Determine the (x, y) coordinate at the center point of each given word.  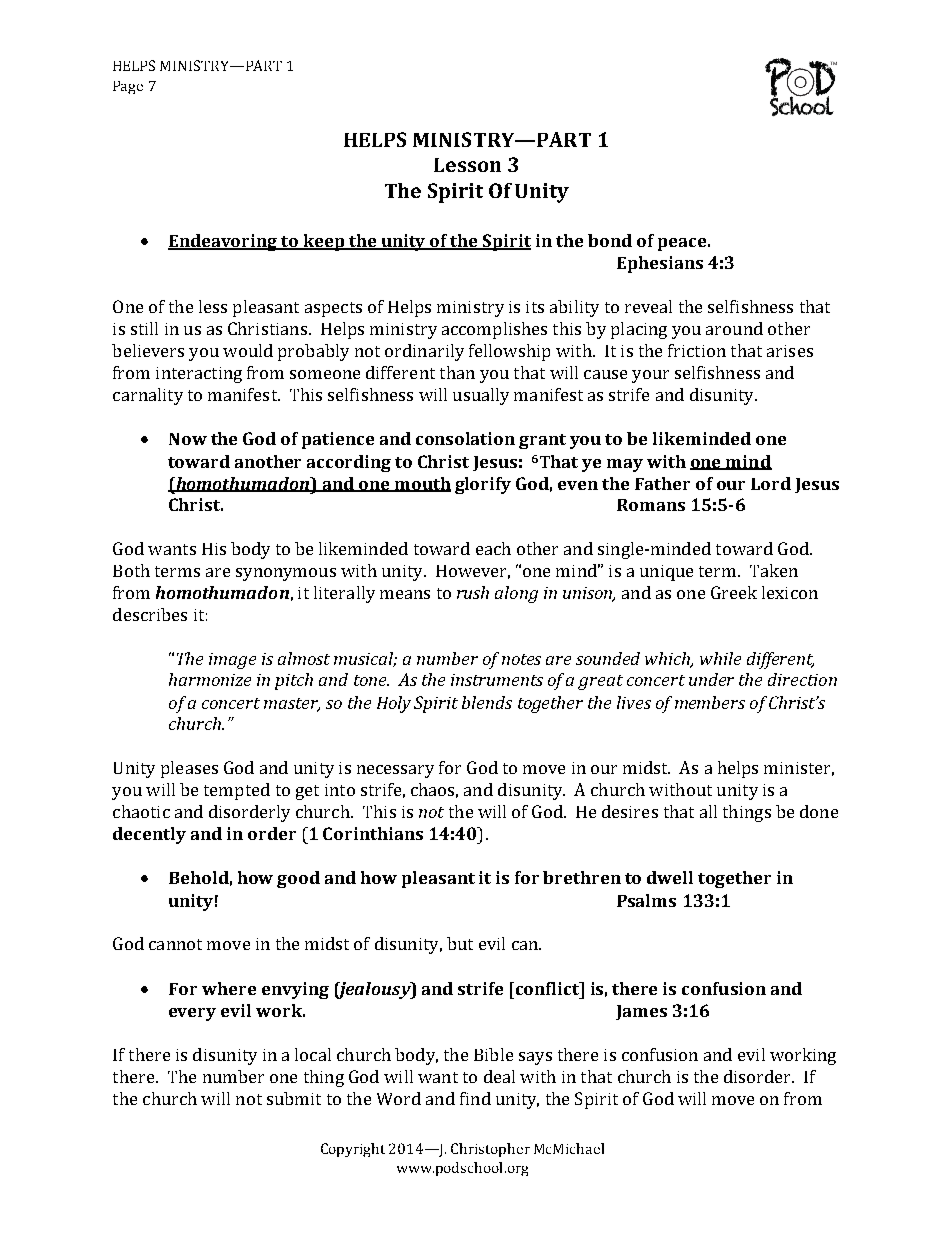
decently (149, 835)
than (457, 372)
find (475, 1098)
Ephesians (660, 264)
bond (610, 240)
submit (294, 1098)
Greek (734, 592)
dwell (670, 877)
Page (128, 87)
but (460, 943)
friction (697, 350)
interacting (199, 375)
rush (473, 592)
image (232, 661)
